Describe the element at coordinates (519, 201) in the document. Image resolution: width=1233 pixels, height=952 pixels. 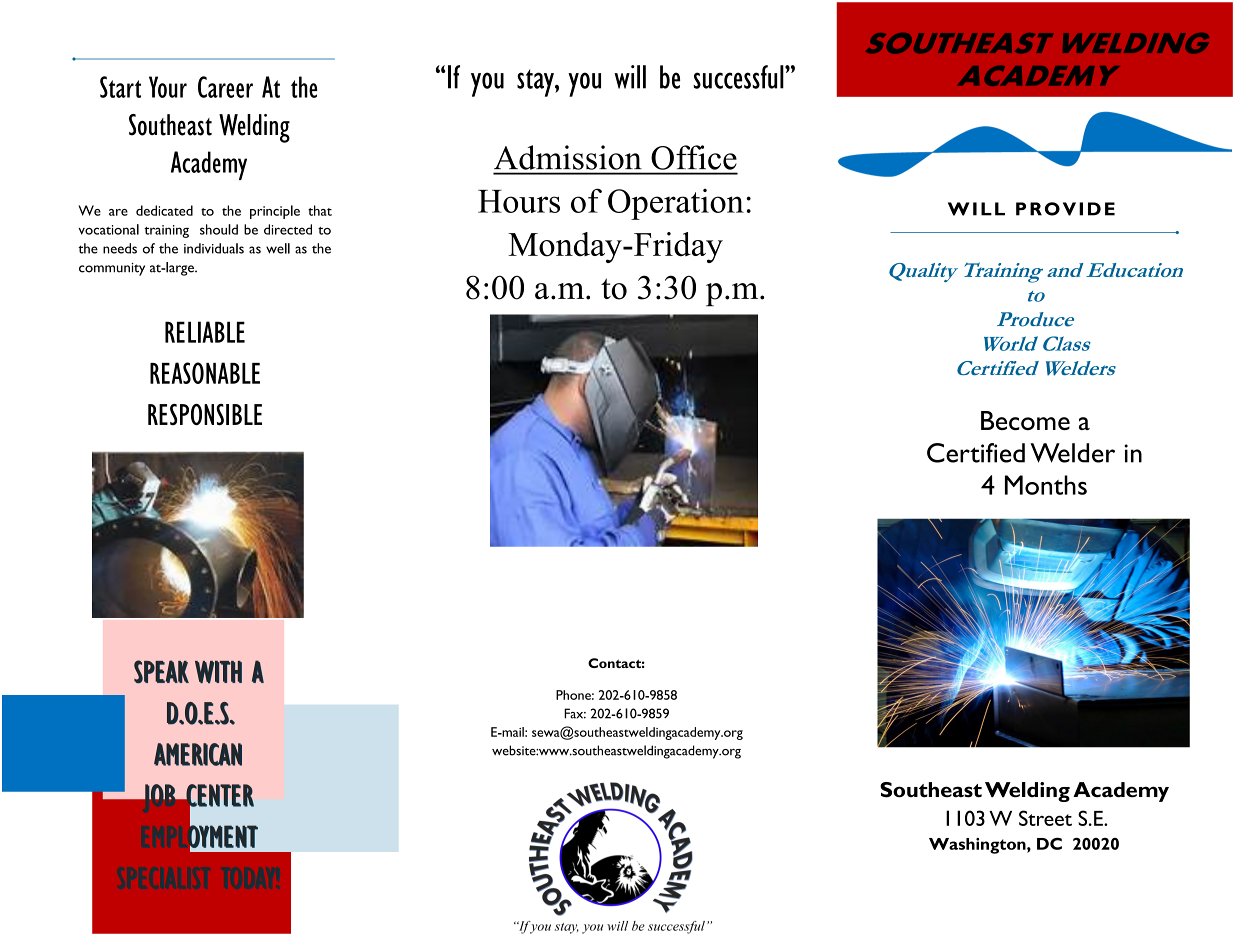
I see `Hours` at that location.
